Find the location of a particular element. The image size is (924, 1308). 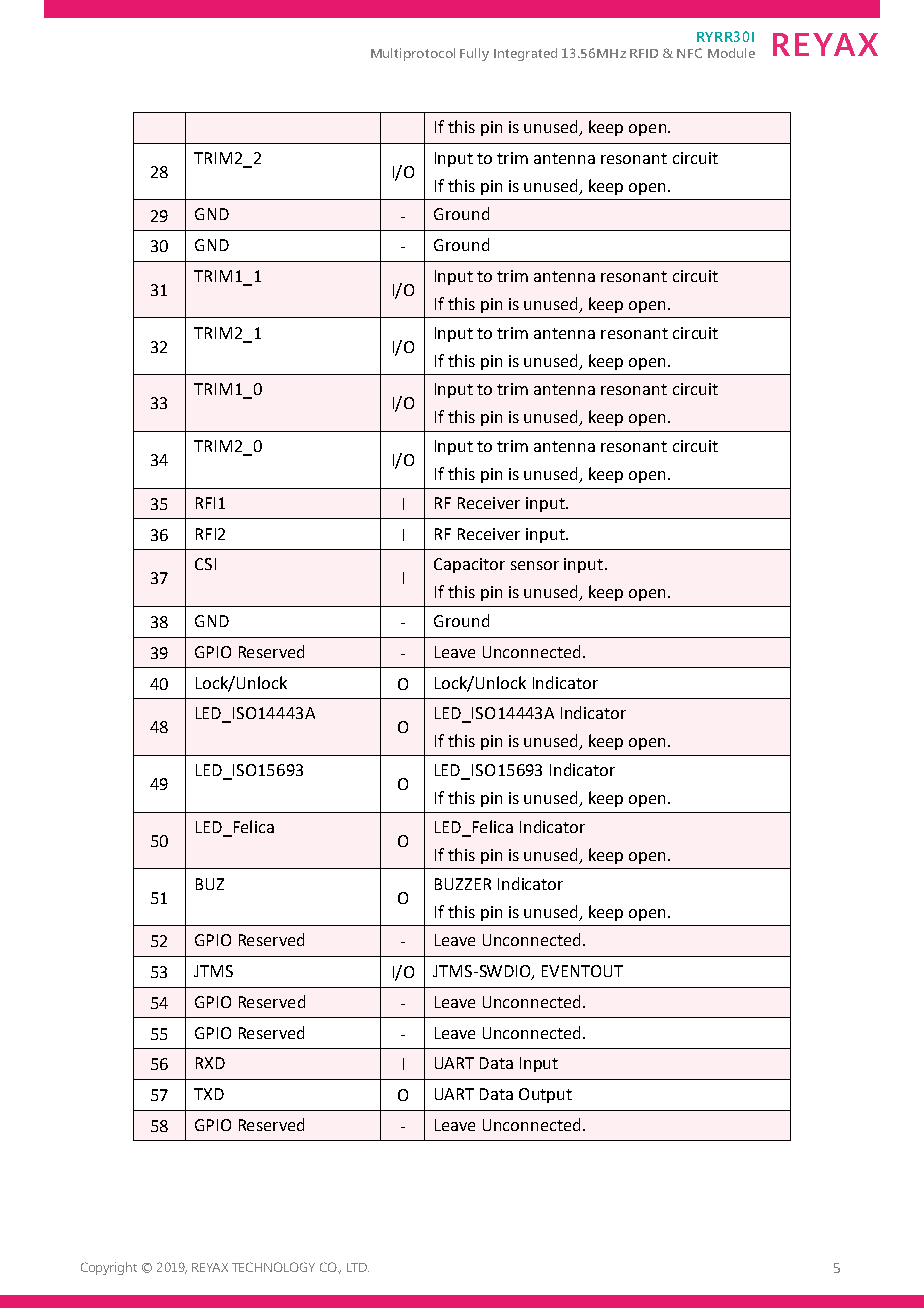

TECHNOLOGY is located at coordinates (273, 1267).
